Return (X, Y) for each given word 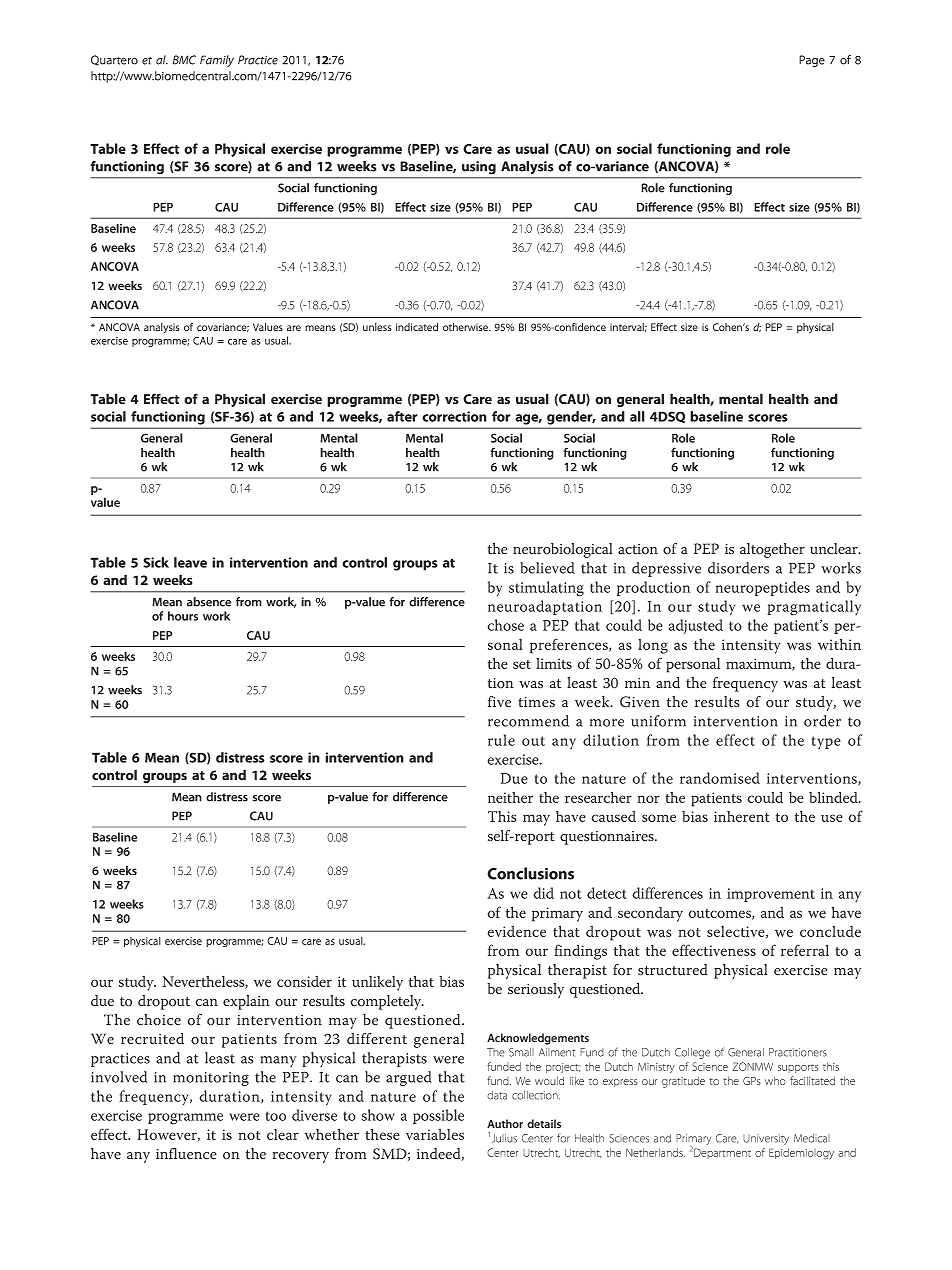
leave (190, 562)
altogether (772, 550)
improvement (771, 895)
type (826, 742)
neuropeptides (763, 588)
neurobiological (563, 550)
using (479, 167)
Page (812, 61)
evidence (516, 931)
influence (186, 1154)
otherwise (466, 327)
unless (377, 327)
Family (217, 61)
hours (183, 616)
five (499, 702)
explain (246, 1002)
